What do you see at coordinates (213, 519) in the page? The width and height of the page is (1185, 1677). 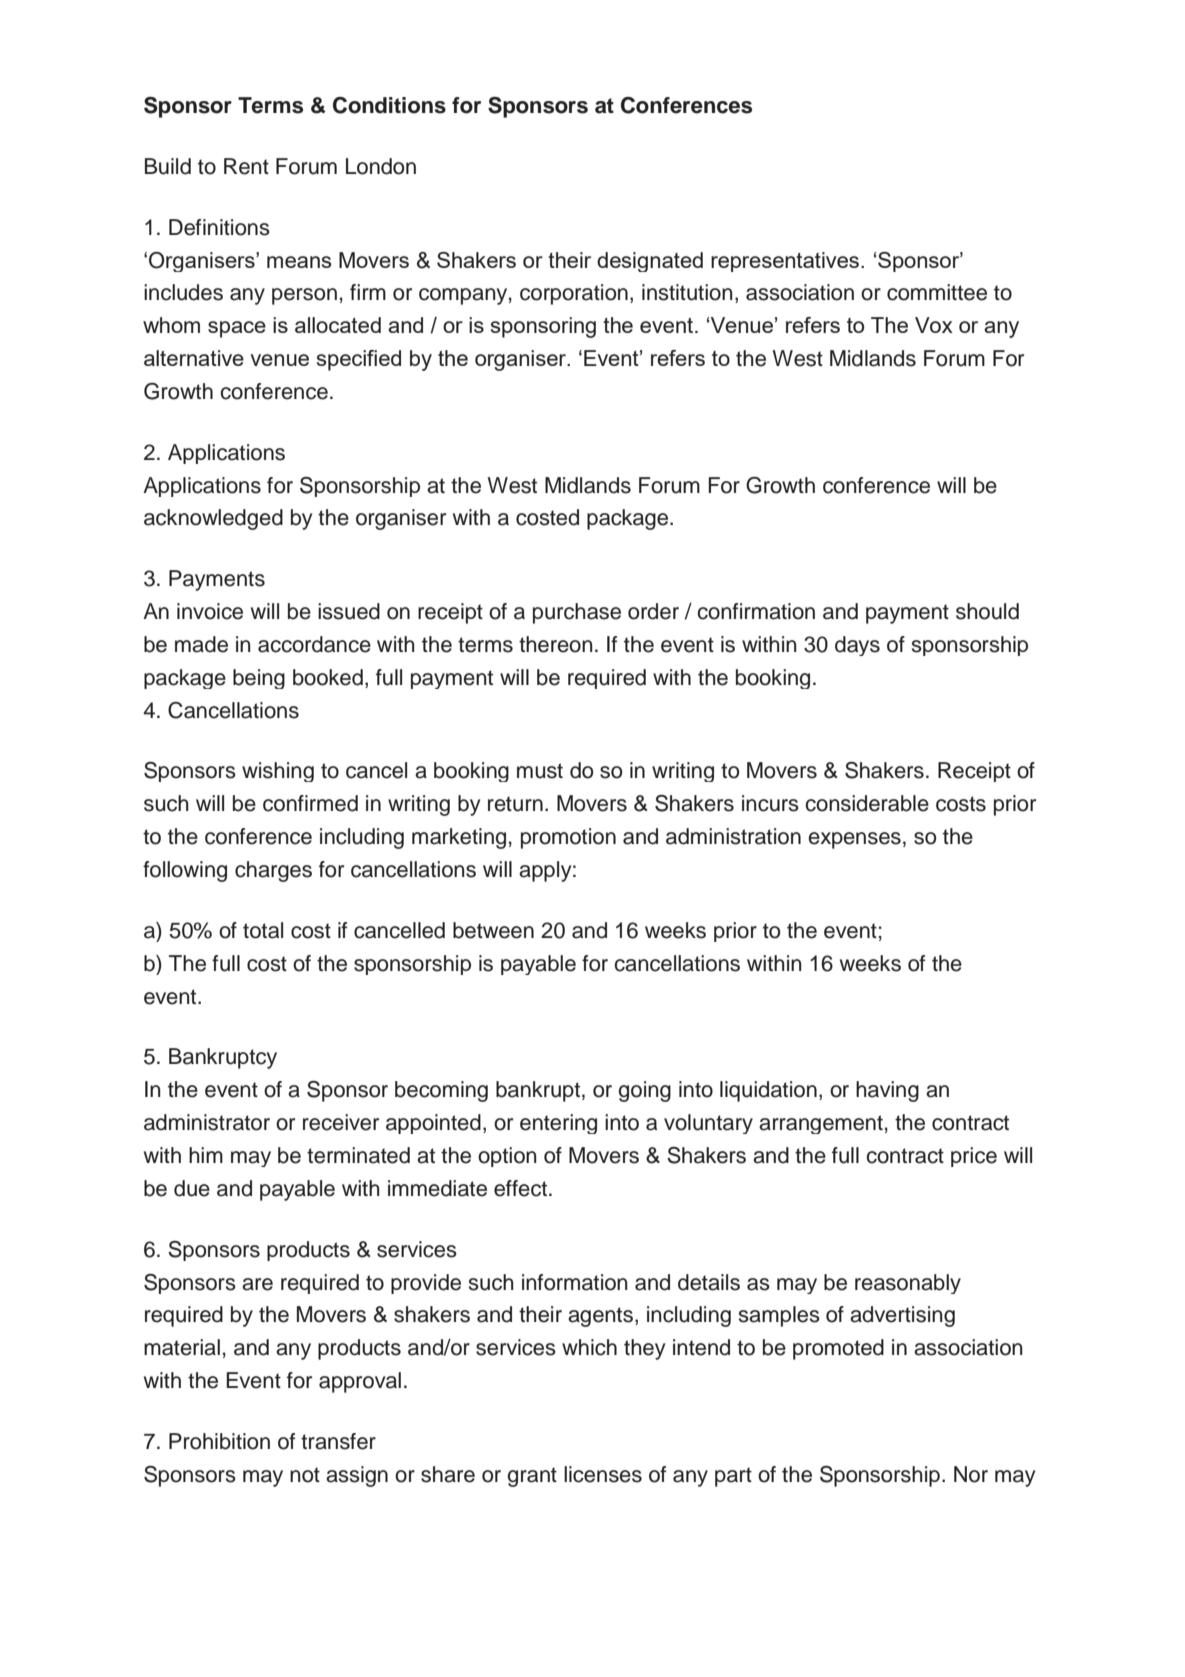 I see `acknowledged` at bounding box center [213, 519].
